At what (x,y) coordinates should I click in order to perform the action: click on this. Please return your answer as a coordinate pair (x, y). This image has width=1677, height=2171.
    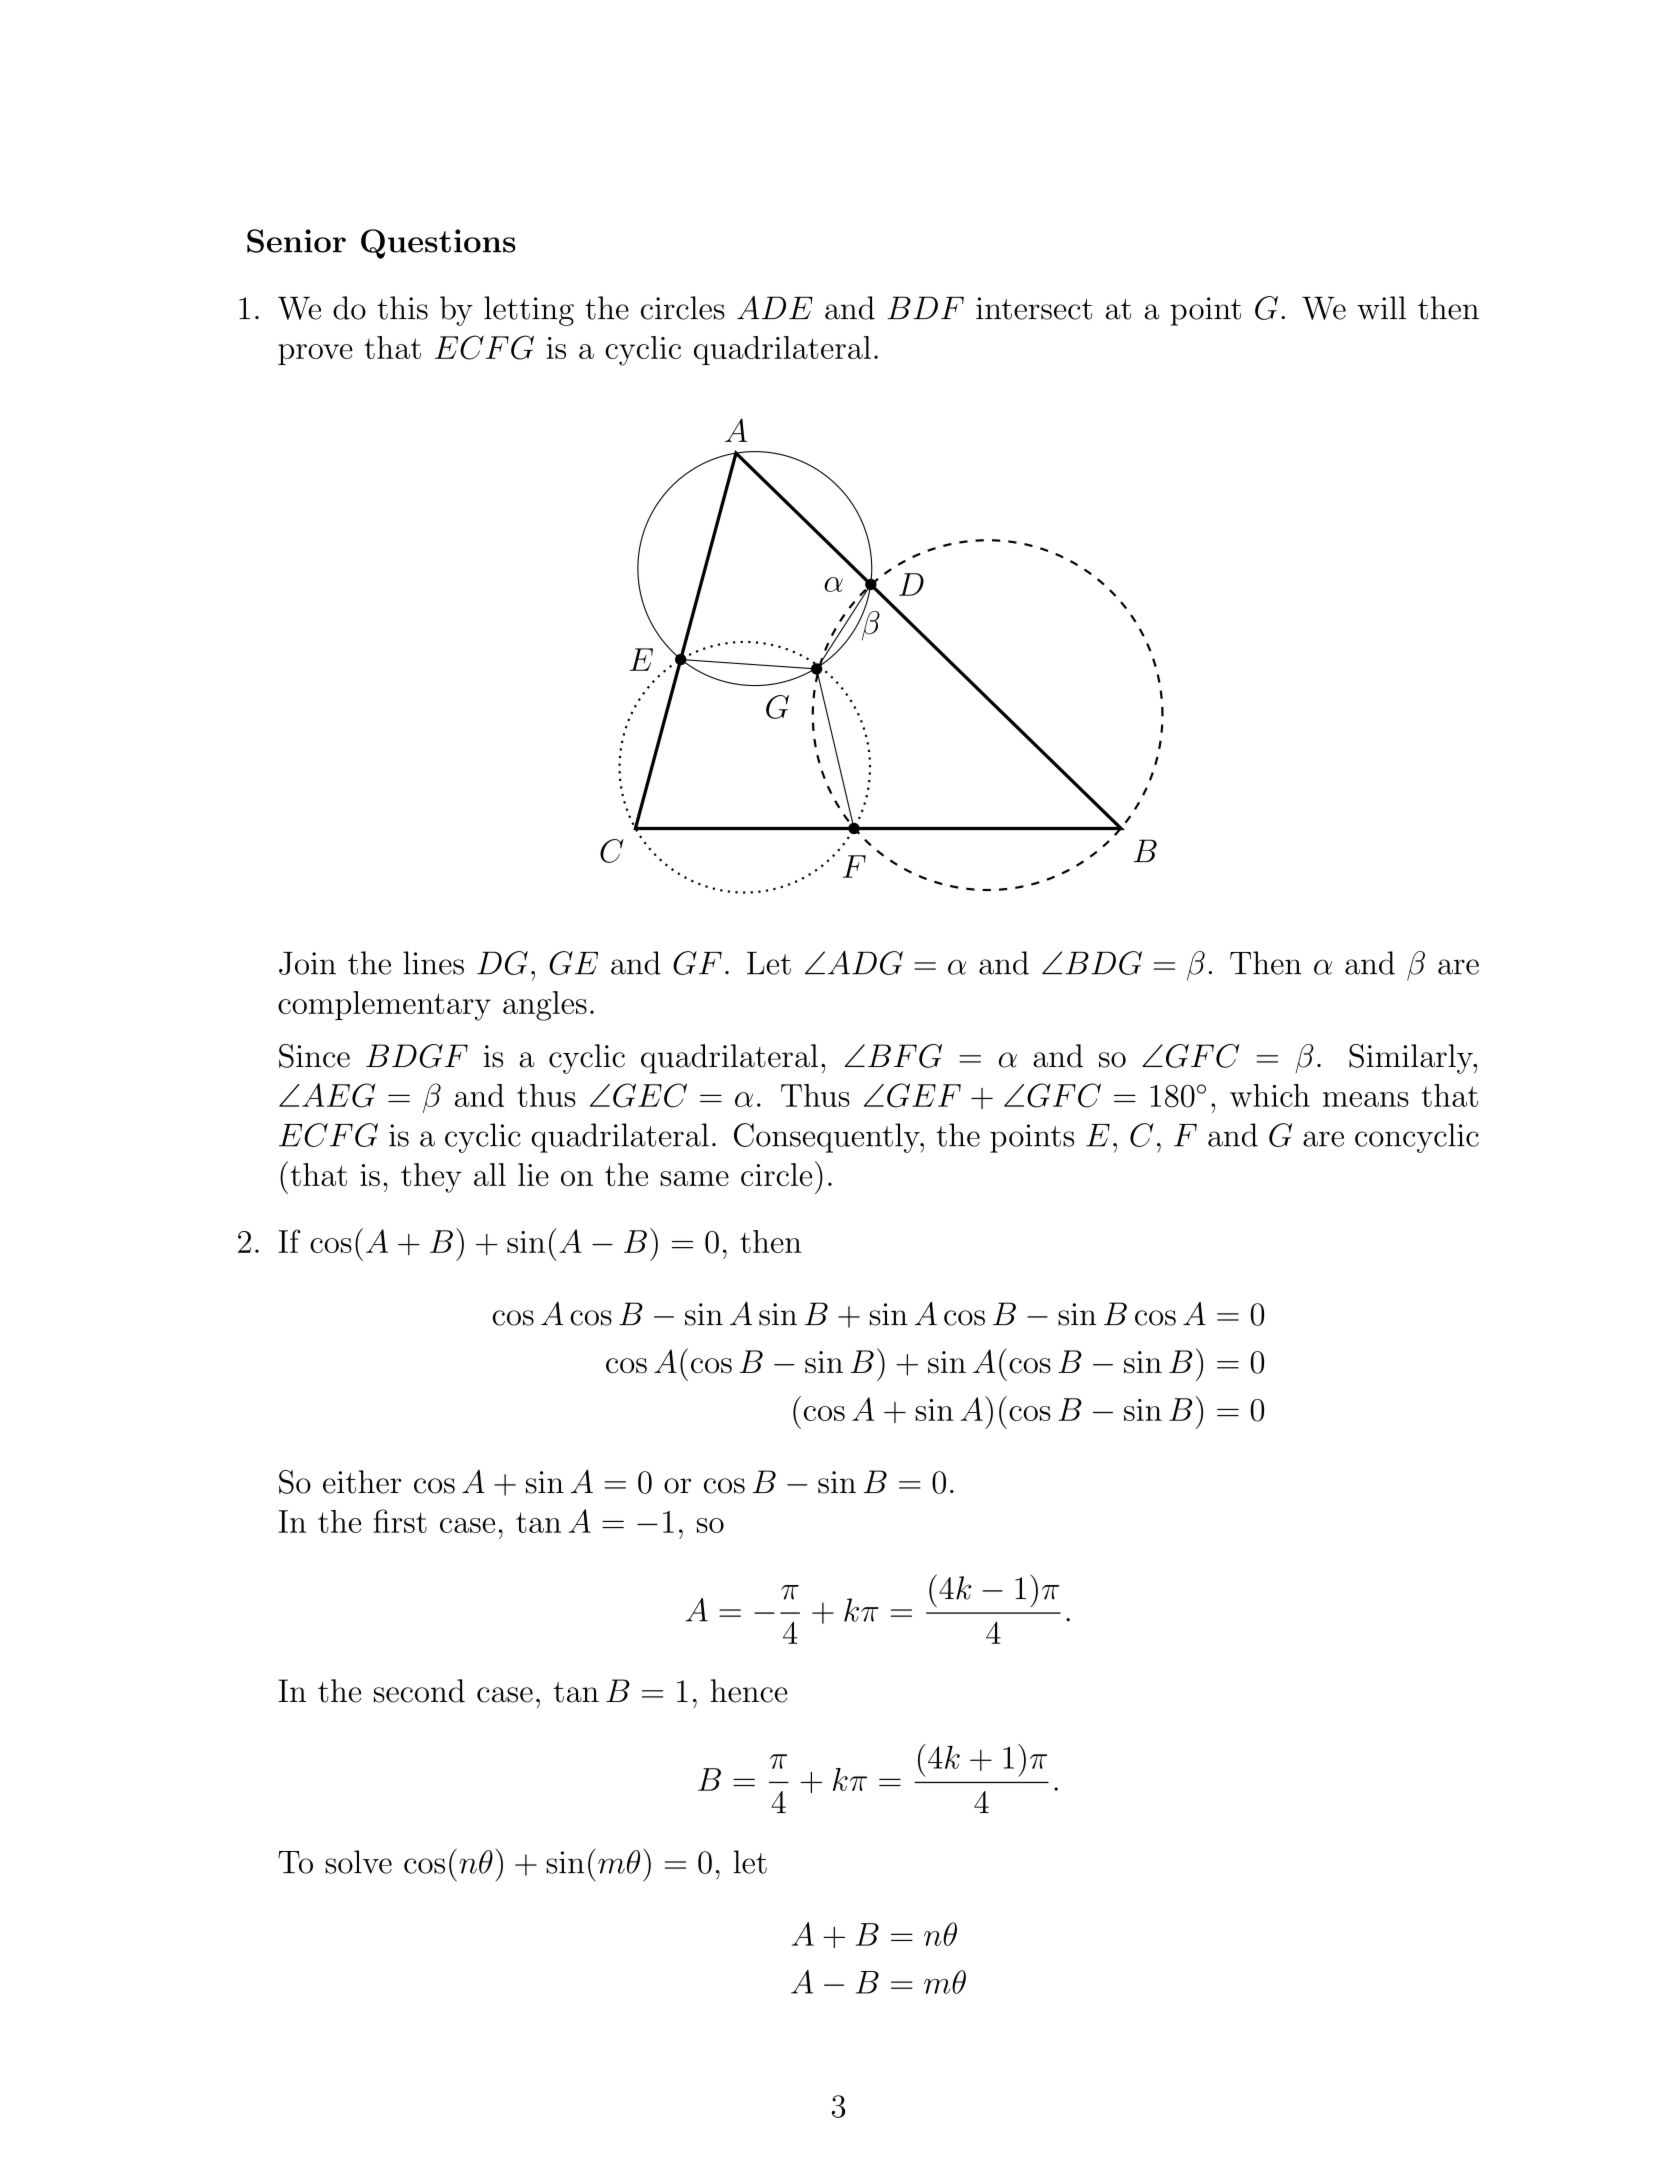
    Looking at the image, I should click on (402, 308).
